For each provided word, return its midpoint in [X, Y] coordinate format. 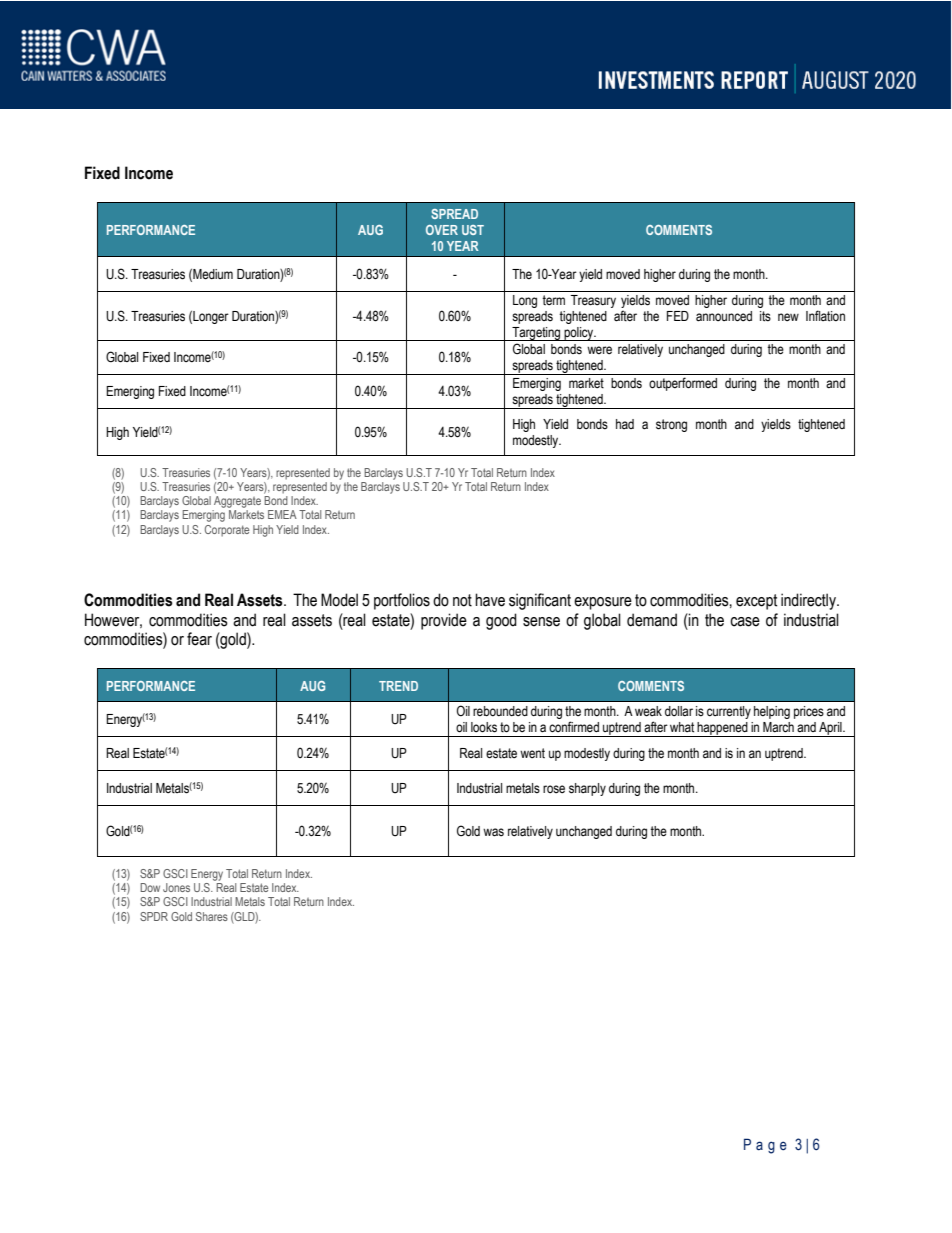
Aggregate [237, 502]
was [493, 832]
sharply [587, 789]
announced [724, 316]
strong [671, 425]
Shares [212, 916]
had [625, 424]
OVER [442, 230]
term [553, 300]
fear [199, 639]
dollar [679, 711]
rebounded [500, 711]
